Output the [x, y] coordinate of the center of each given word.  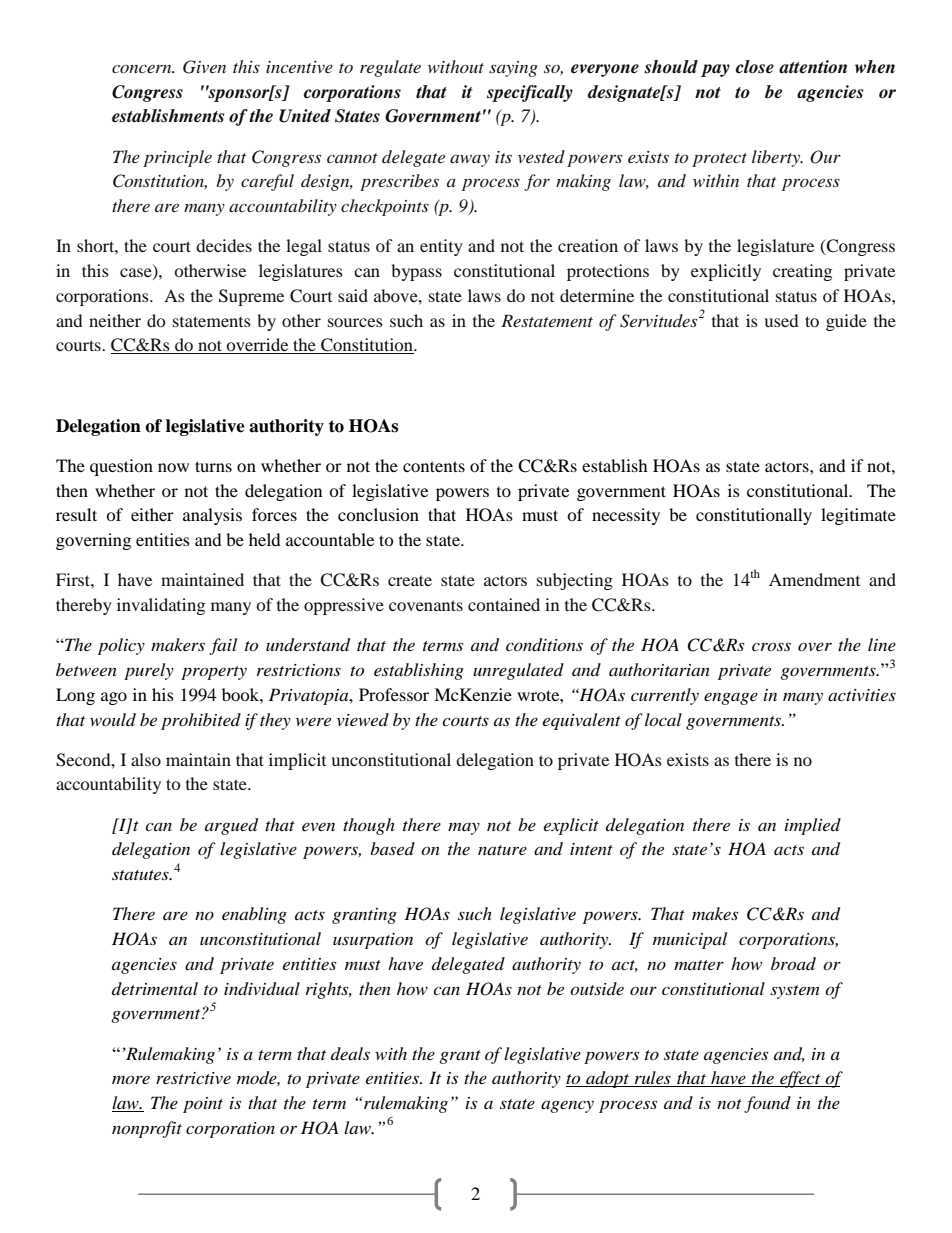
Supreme [251, 297]
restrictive [193, 1078]
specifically [530, 93]
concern [143, 69]
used [781, 320]
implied [813, 826]
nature [502, 850]
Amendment [814, 579]
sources [355, 322]
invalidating [161, 606]
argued [231, 826]
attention [813, 67]
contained [504, 604]
